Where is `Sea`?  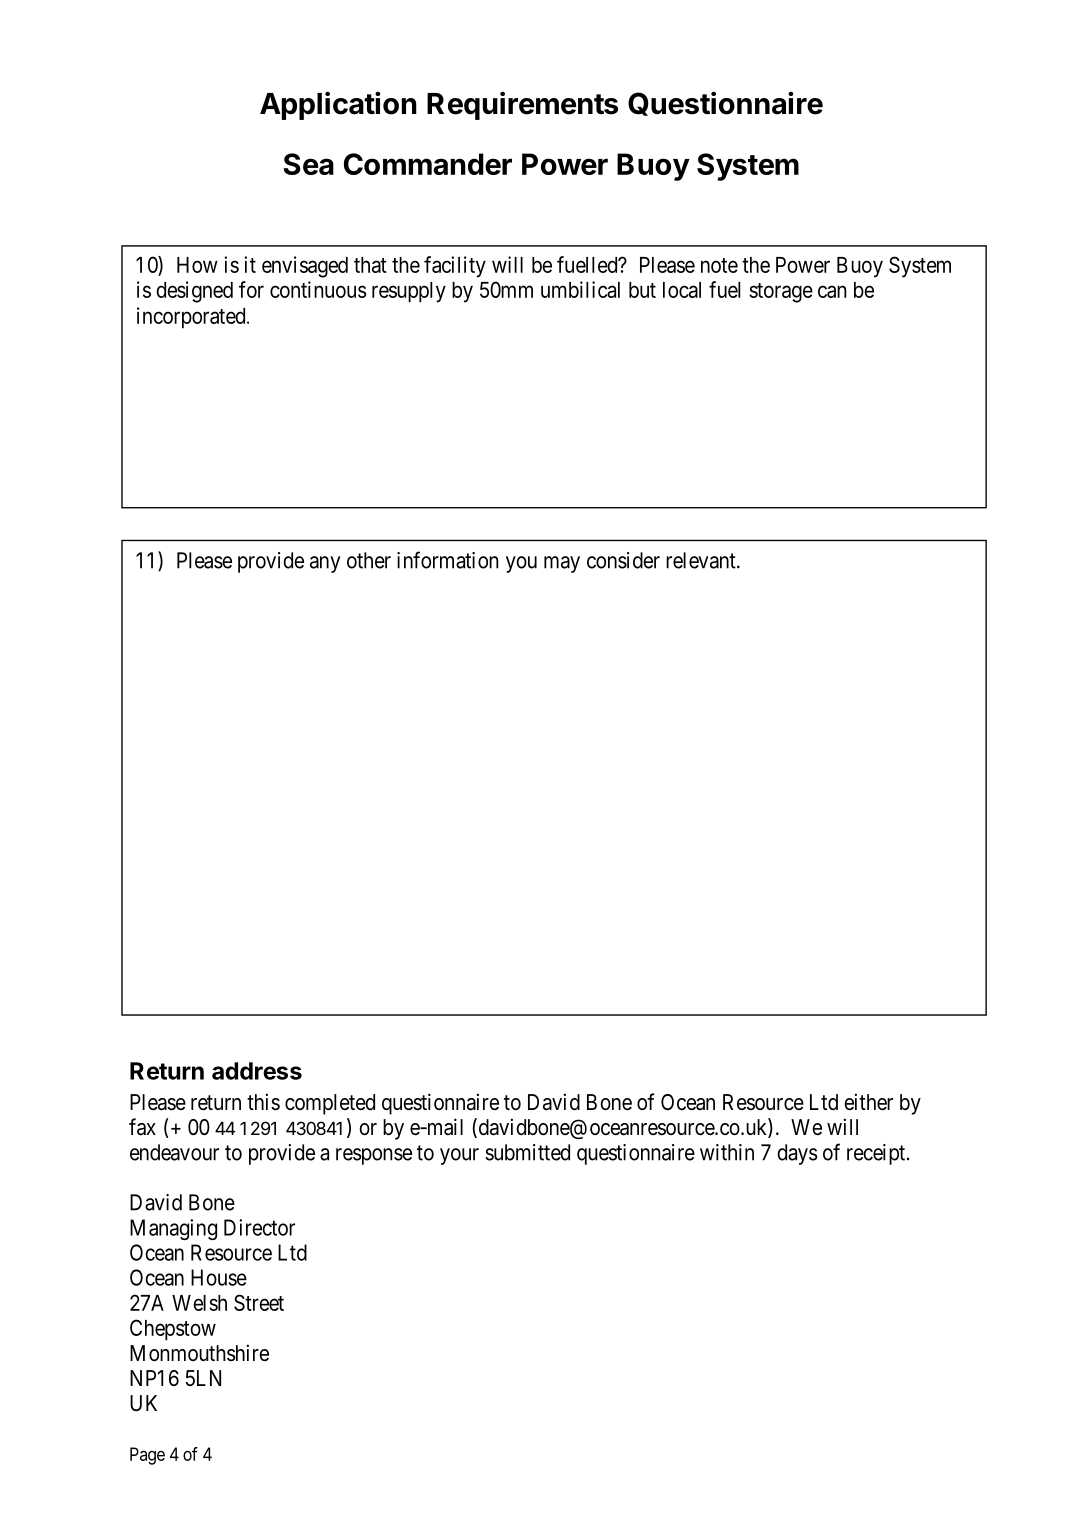
Sea is located at coordinates (308, 164).
